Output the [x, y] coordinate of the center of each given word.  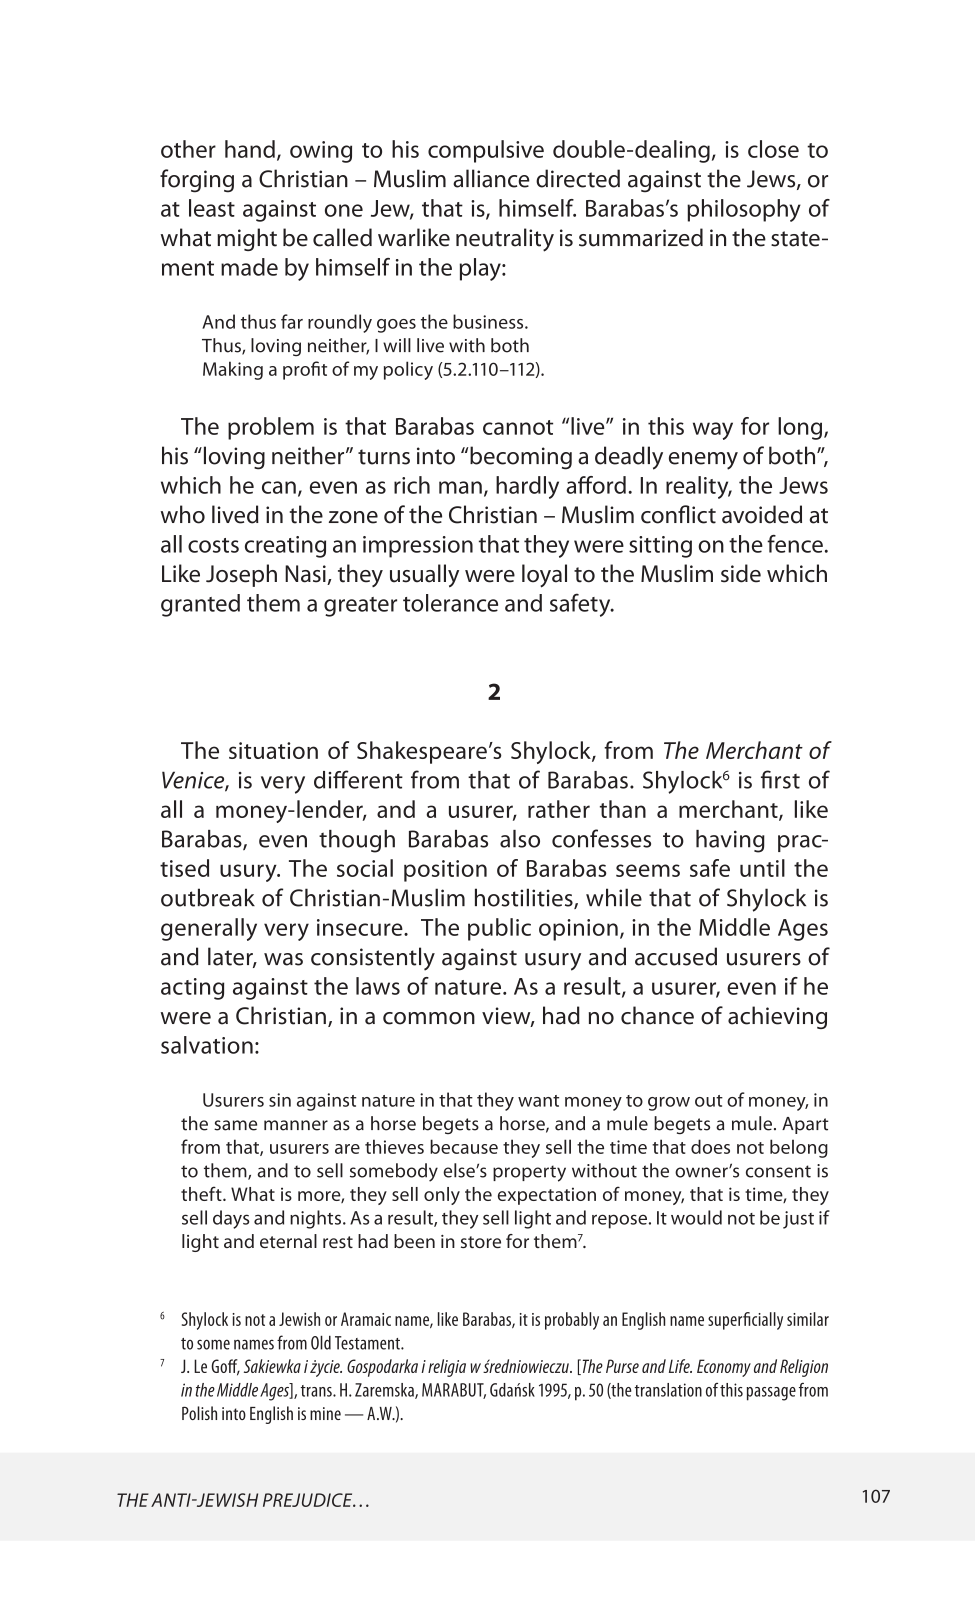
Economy [724, 1368]
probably [572, 1321]
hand [250, 149]
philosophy [744, 210]
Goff [225, 1367]
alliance [491, 178]
